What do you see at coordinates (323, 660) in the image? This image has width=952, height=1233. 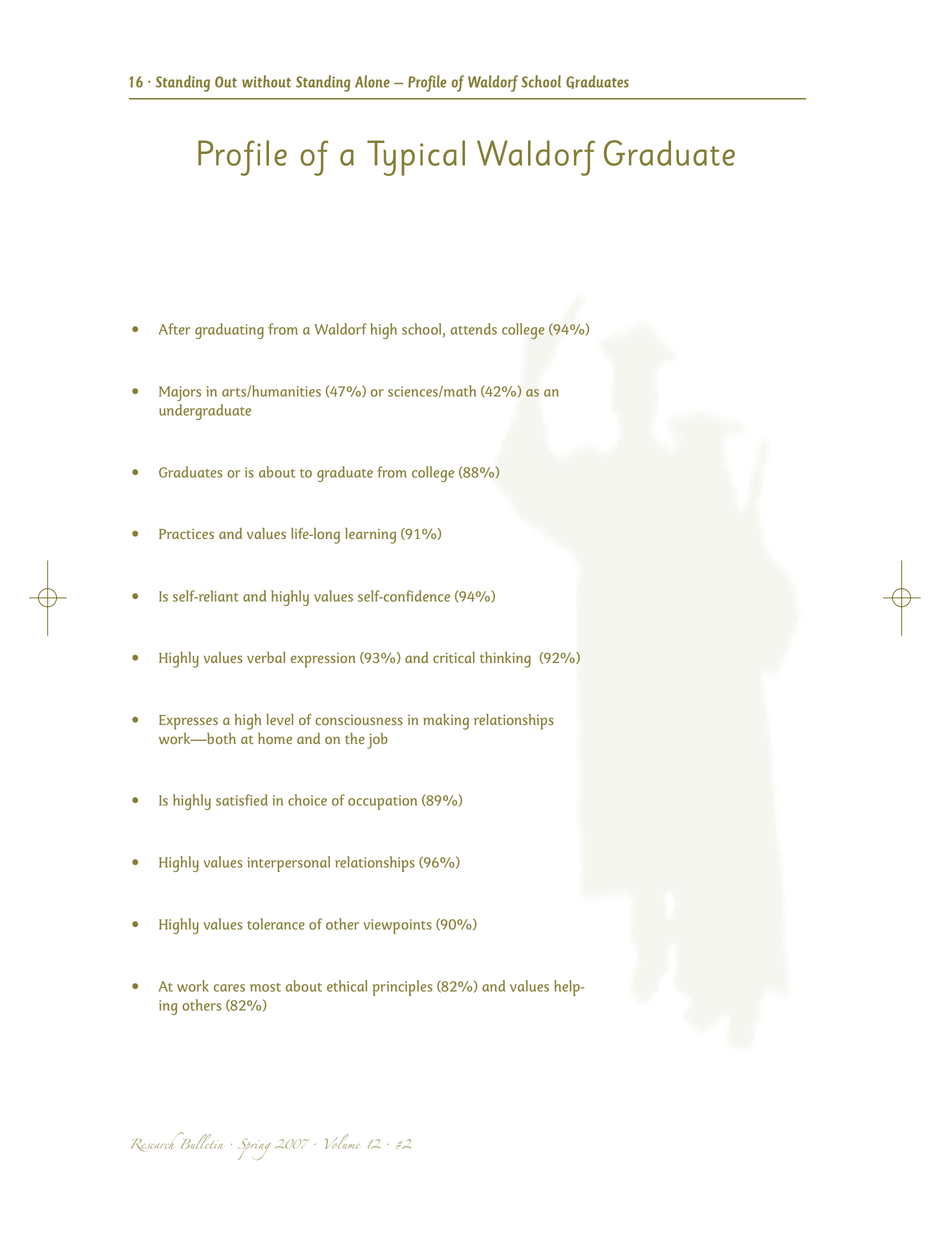 I see `expression` at bounding box center [323, 660].
